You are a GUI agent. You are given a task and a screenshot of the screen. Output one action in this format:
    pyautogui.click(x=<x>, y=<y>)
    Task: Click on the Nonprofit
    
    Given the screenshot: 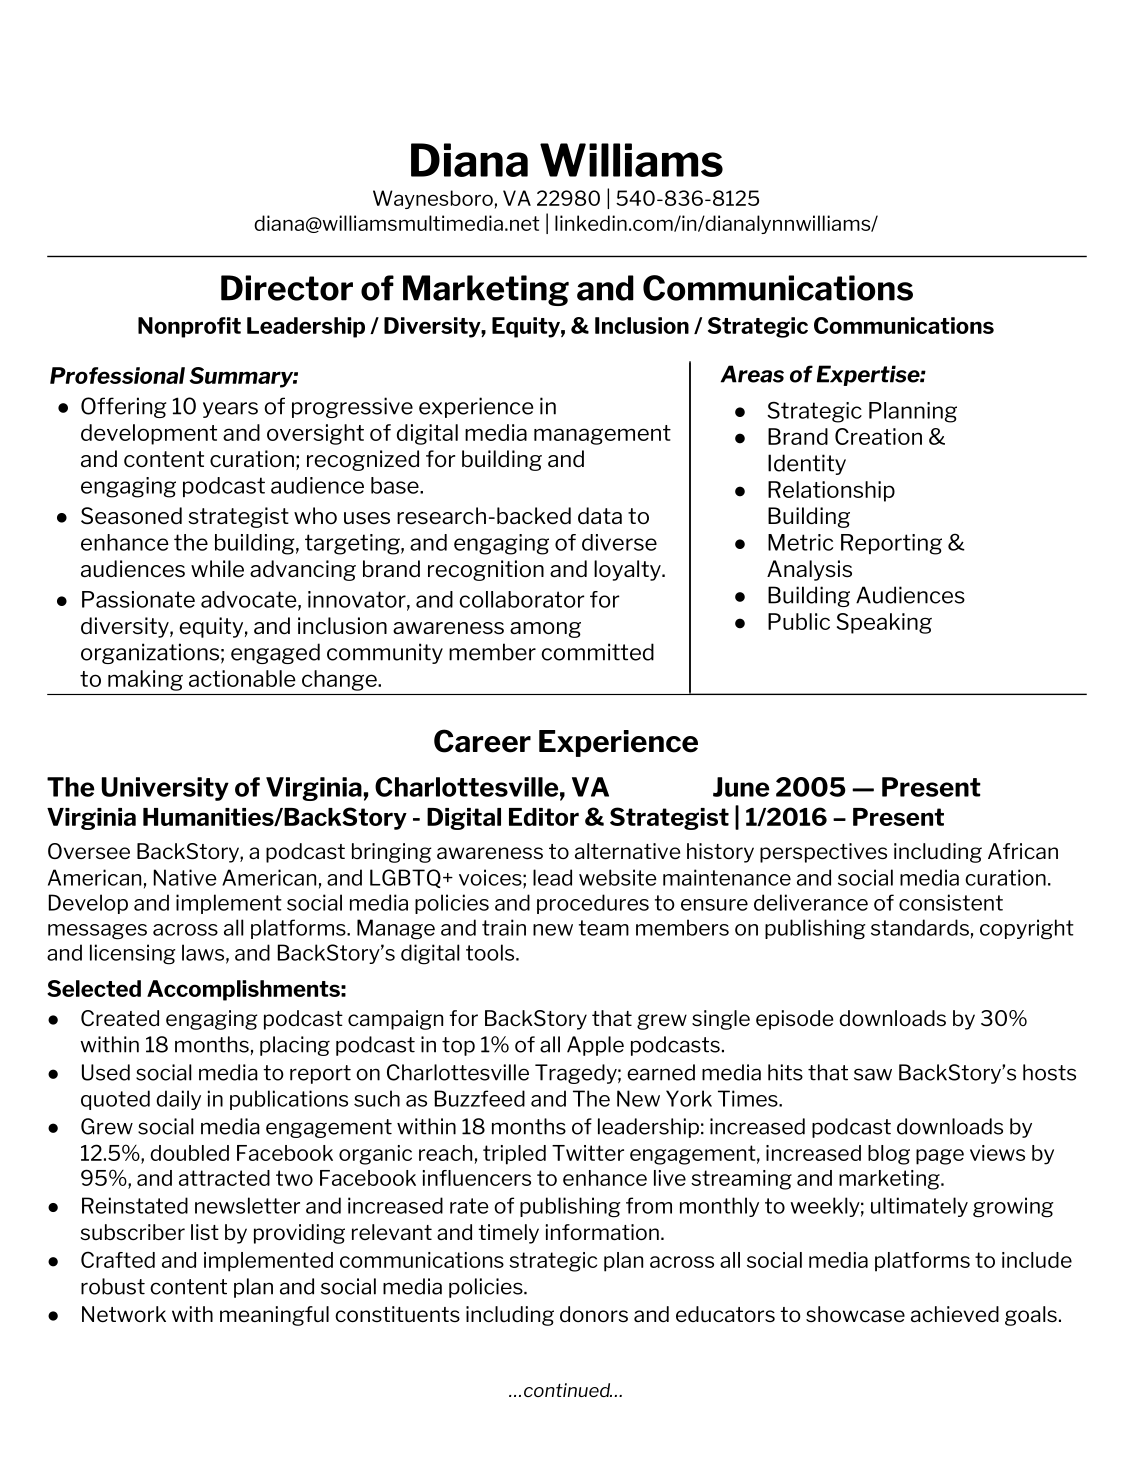 What is the action you would take?
    pyautogui.click(x=189, y=327)
